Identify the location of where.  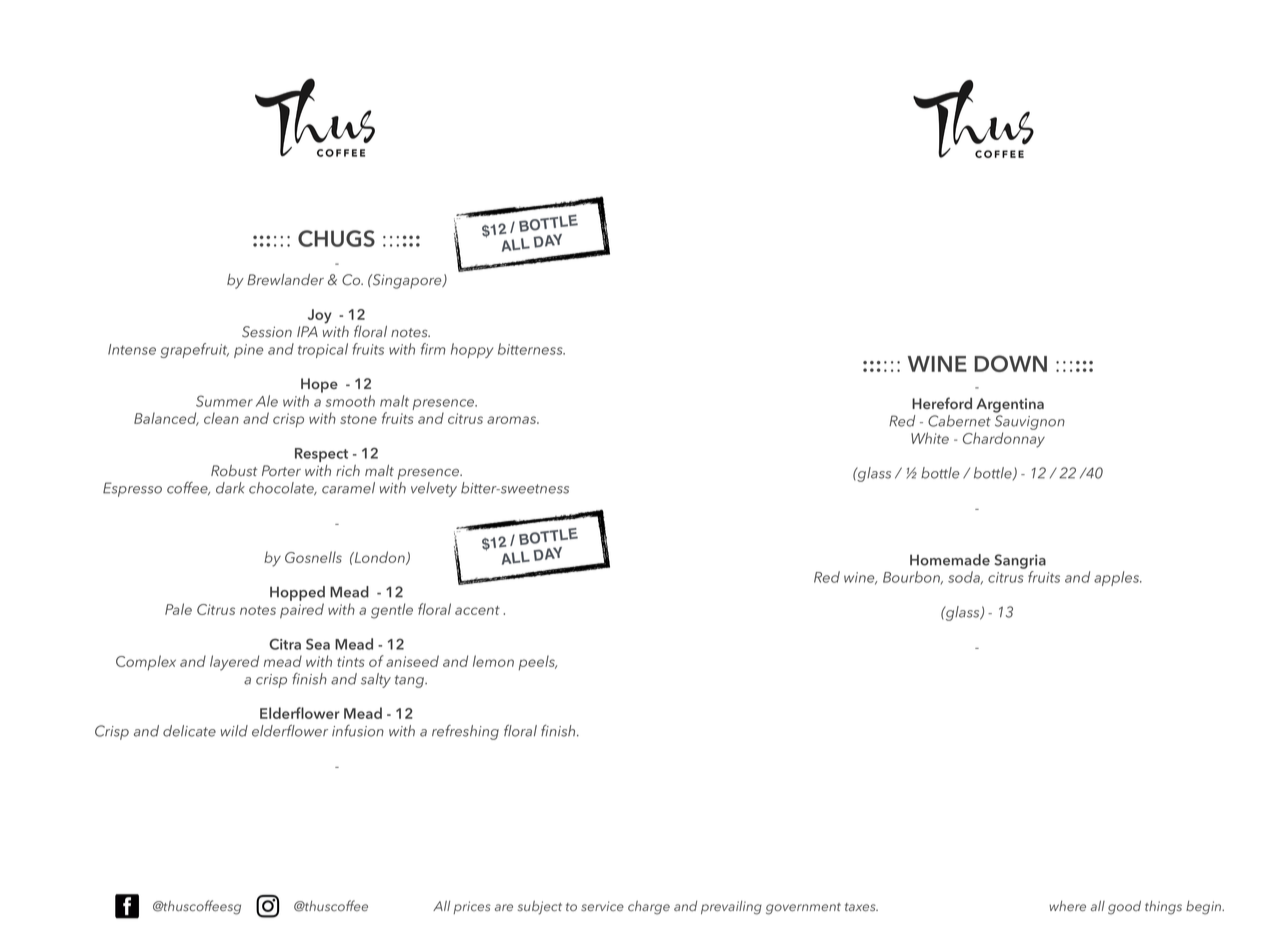
(1067, 906).
